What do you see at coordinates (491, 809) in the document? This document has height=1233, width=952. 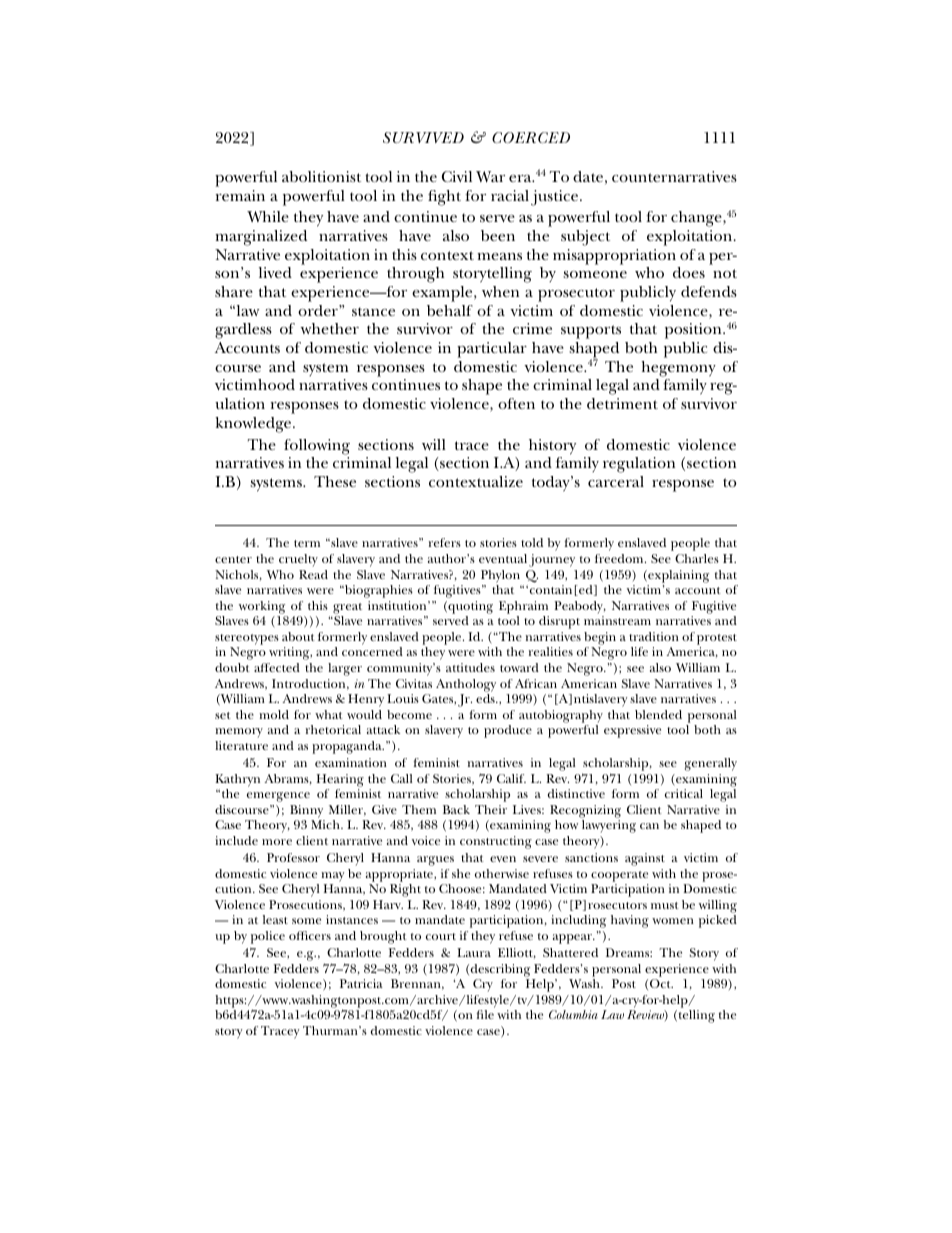 I see `Their` at bounding box center [491, 809].
